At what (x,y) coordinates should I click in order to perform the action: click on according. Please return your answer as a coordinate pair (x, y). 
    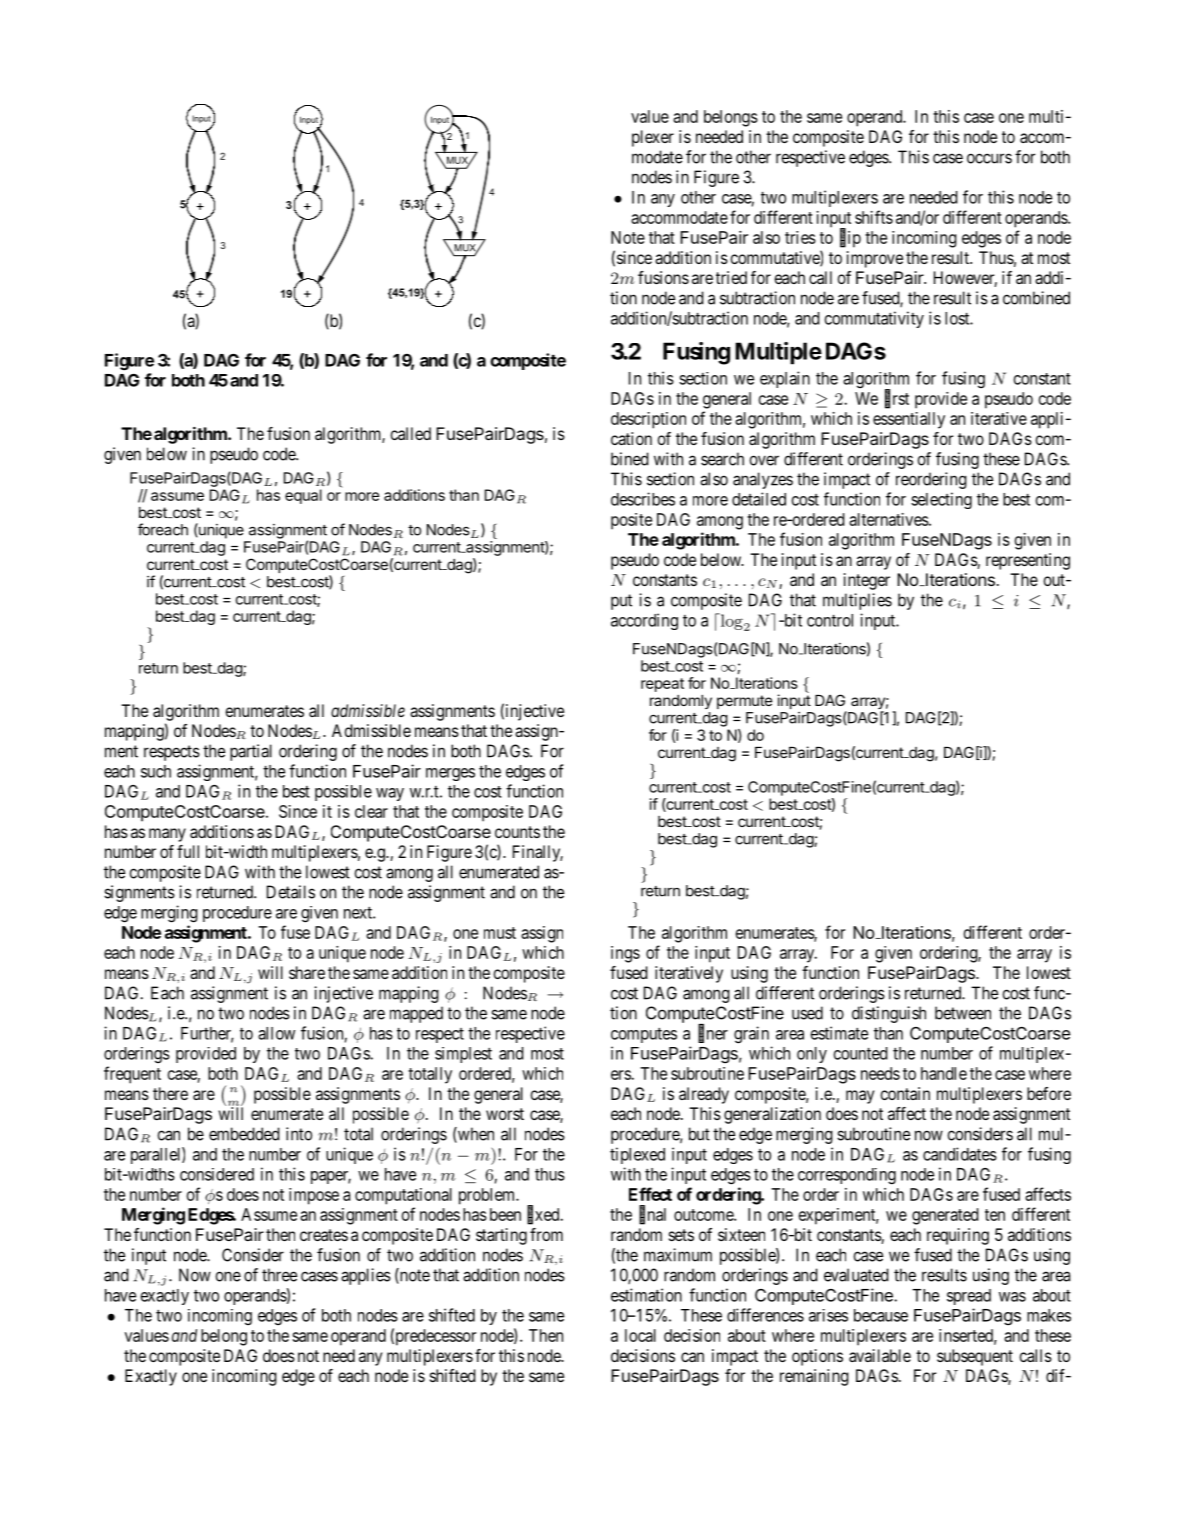
    Looking at the image, I should click on (644, 621).
